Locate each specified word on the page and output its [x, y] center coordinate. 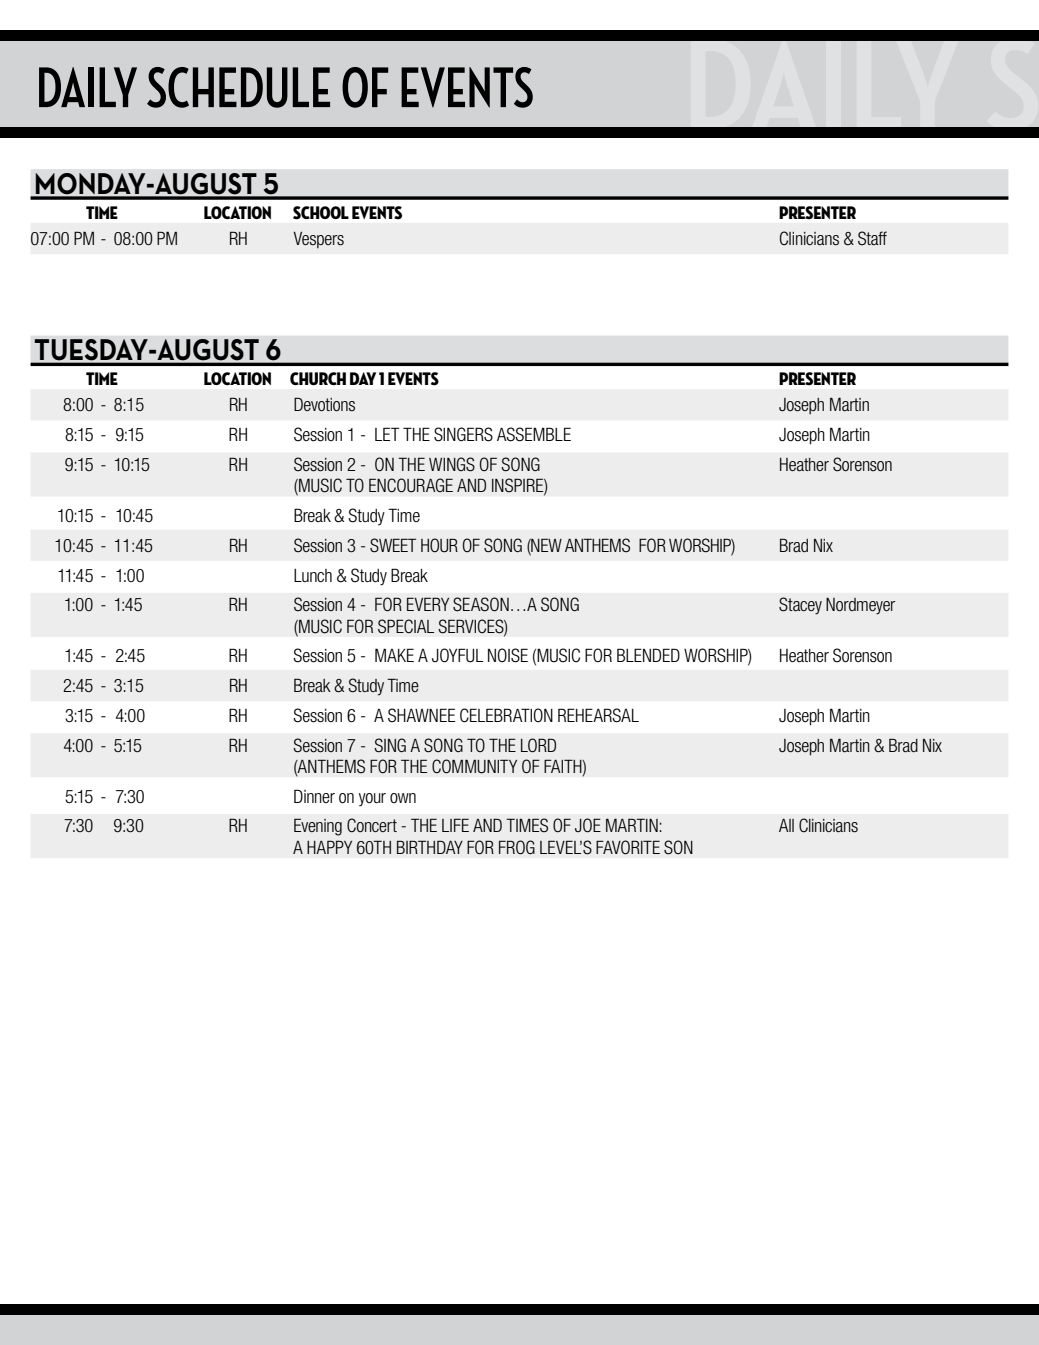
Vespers [318, 240]
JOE [588, 825]
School [321, 213]
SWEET [393, 545]
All [786, 825]
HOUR [439, 545]
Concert [372, 825]
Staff [872, 238]
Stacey [800, 606]
